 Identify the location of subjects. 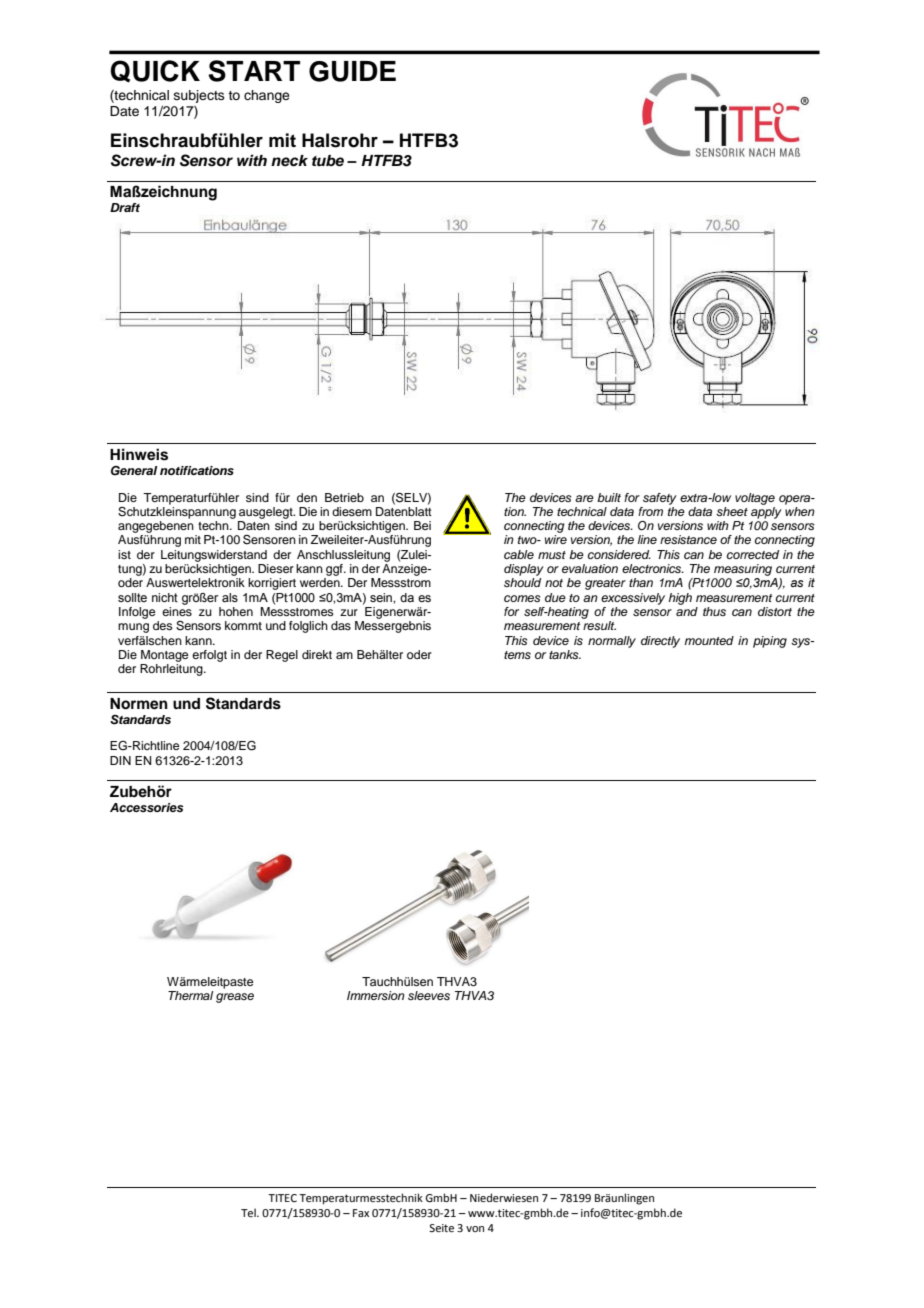
(199, 96).
